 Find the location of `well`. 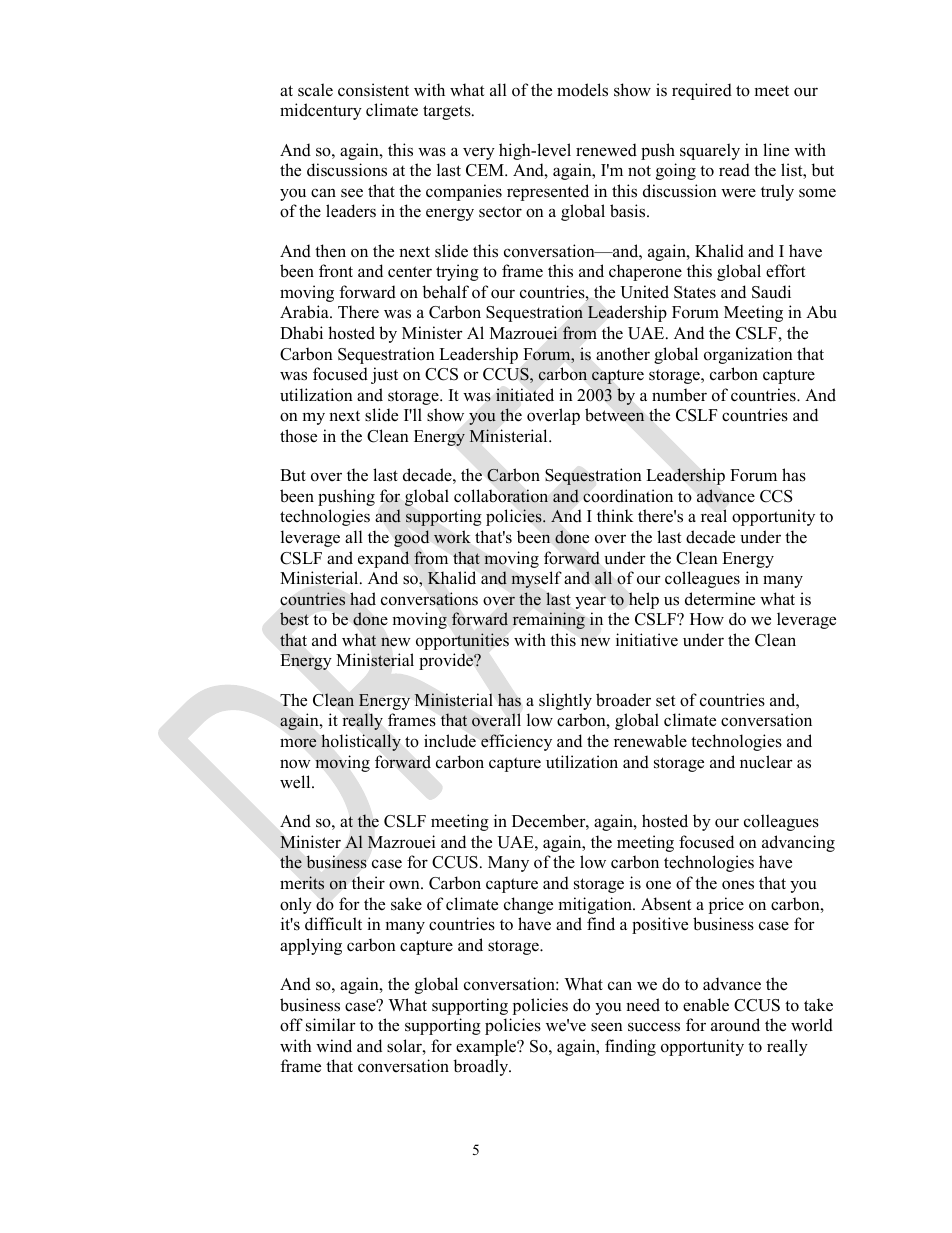

well is located at coordinates (296, 782).
